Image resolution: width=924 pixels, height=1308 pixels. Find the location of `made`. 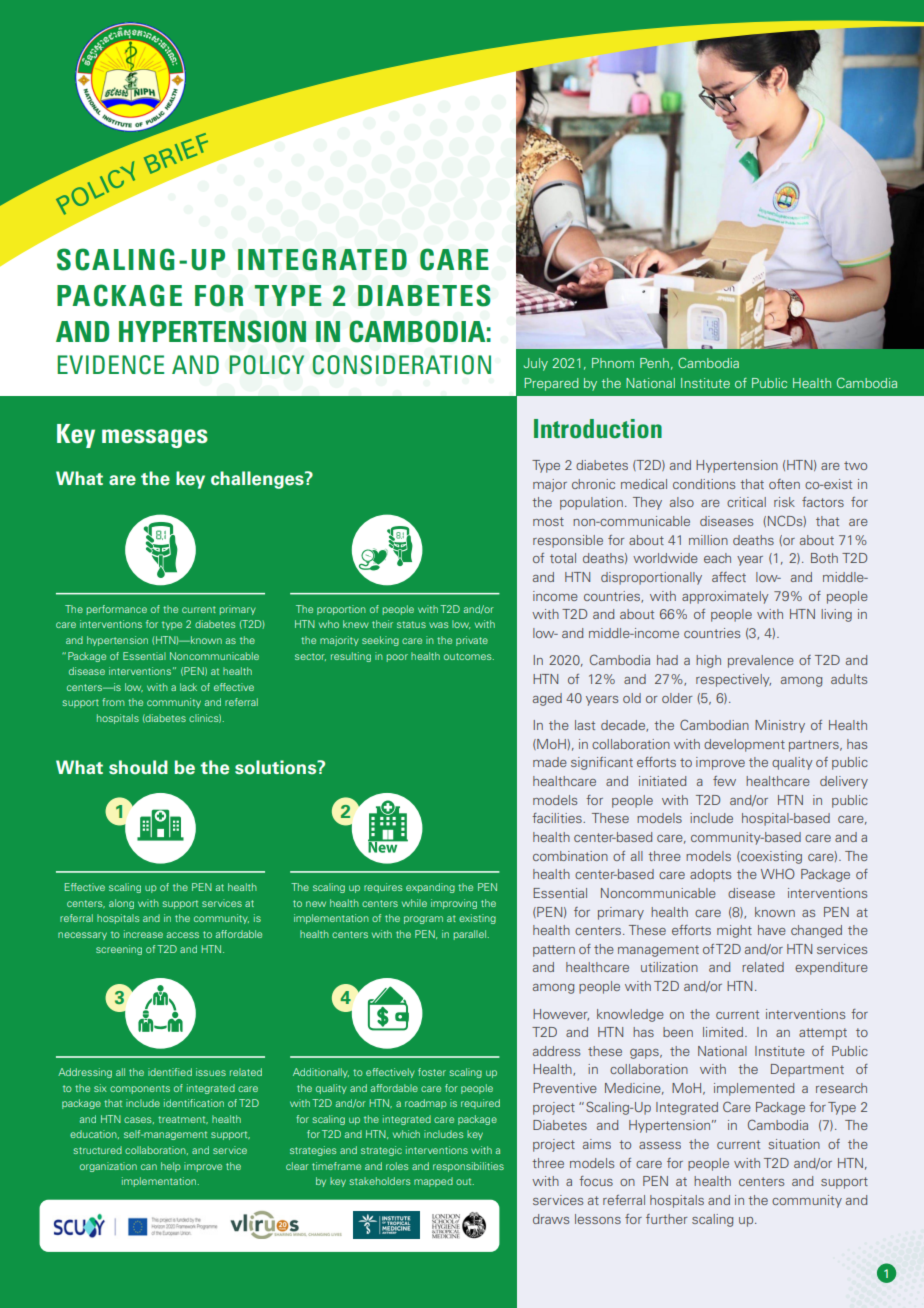

made is located at coordinates (550, 762).
